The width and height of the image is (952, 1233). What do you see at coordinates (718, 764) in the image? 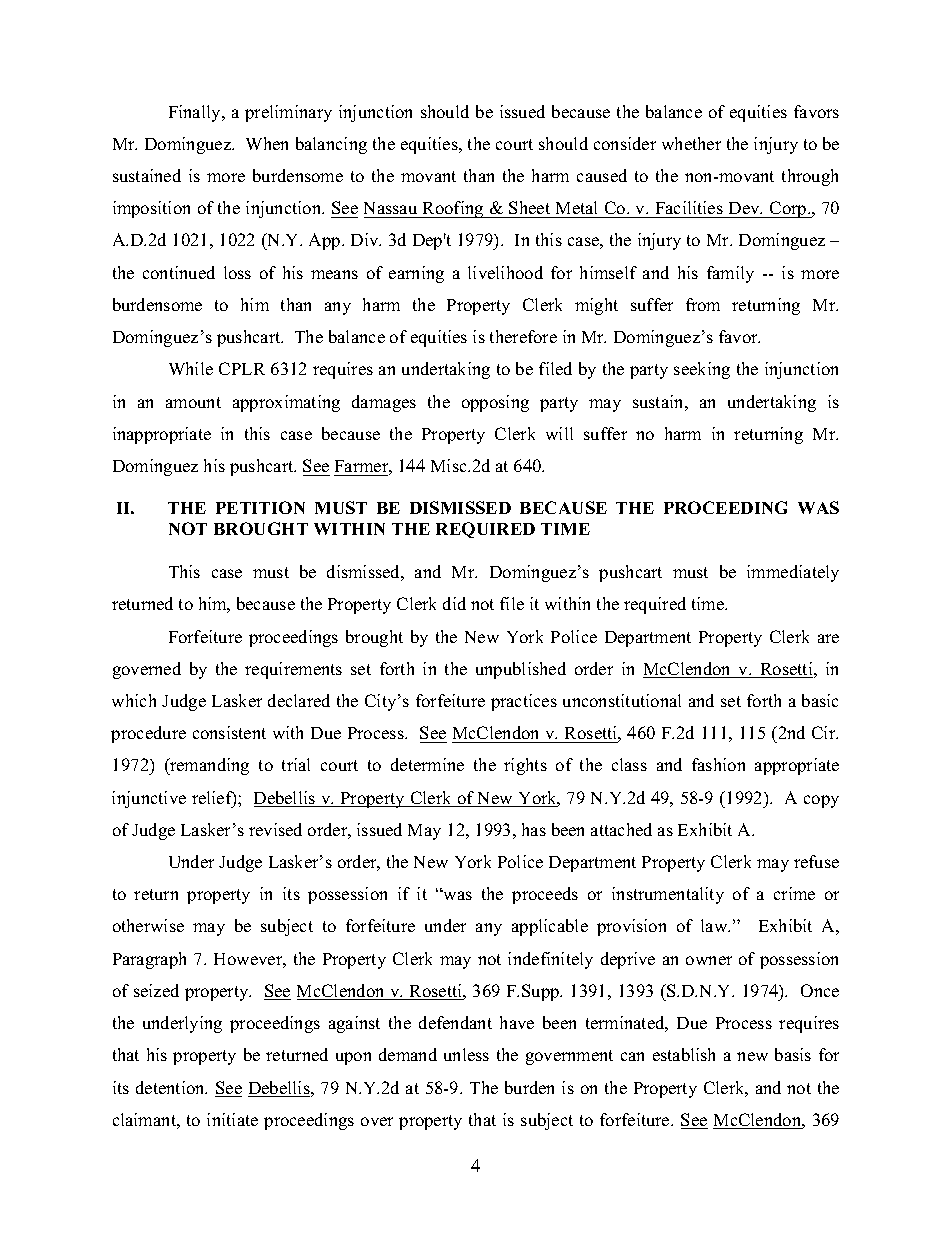
I see `fashion` at bounding box center [718, 764].
